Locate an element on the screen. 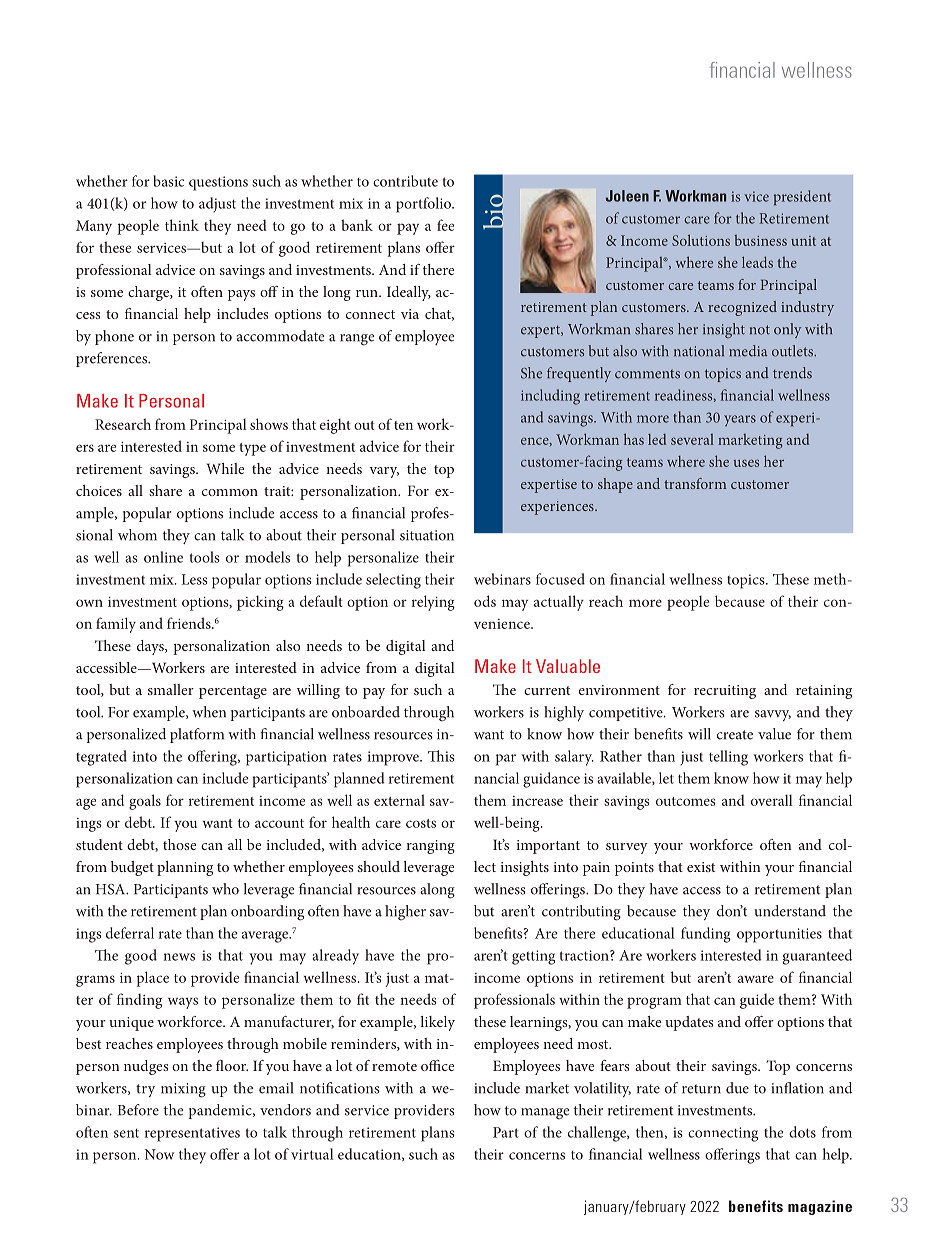  think is located at coordinates (182, 225).
